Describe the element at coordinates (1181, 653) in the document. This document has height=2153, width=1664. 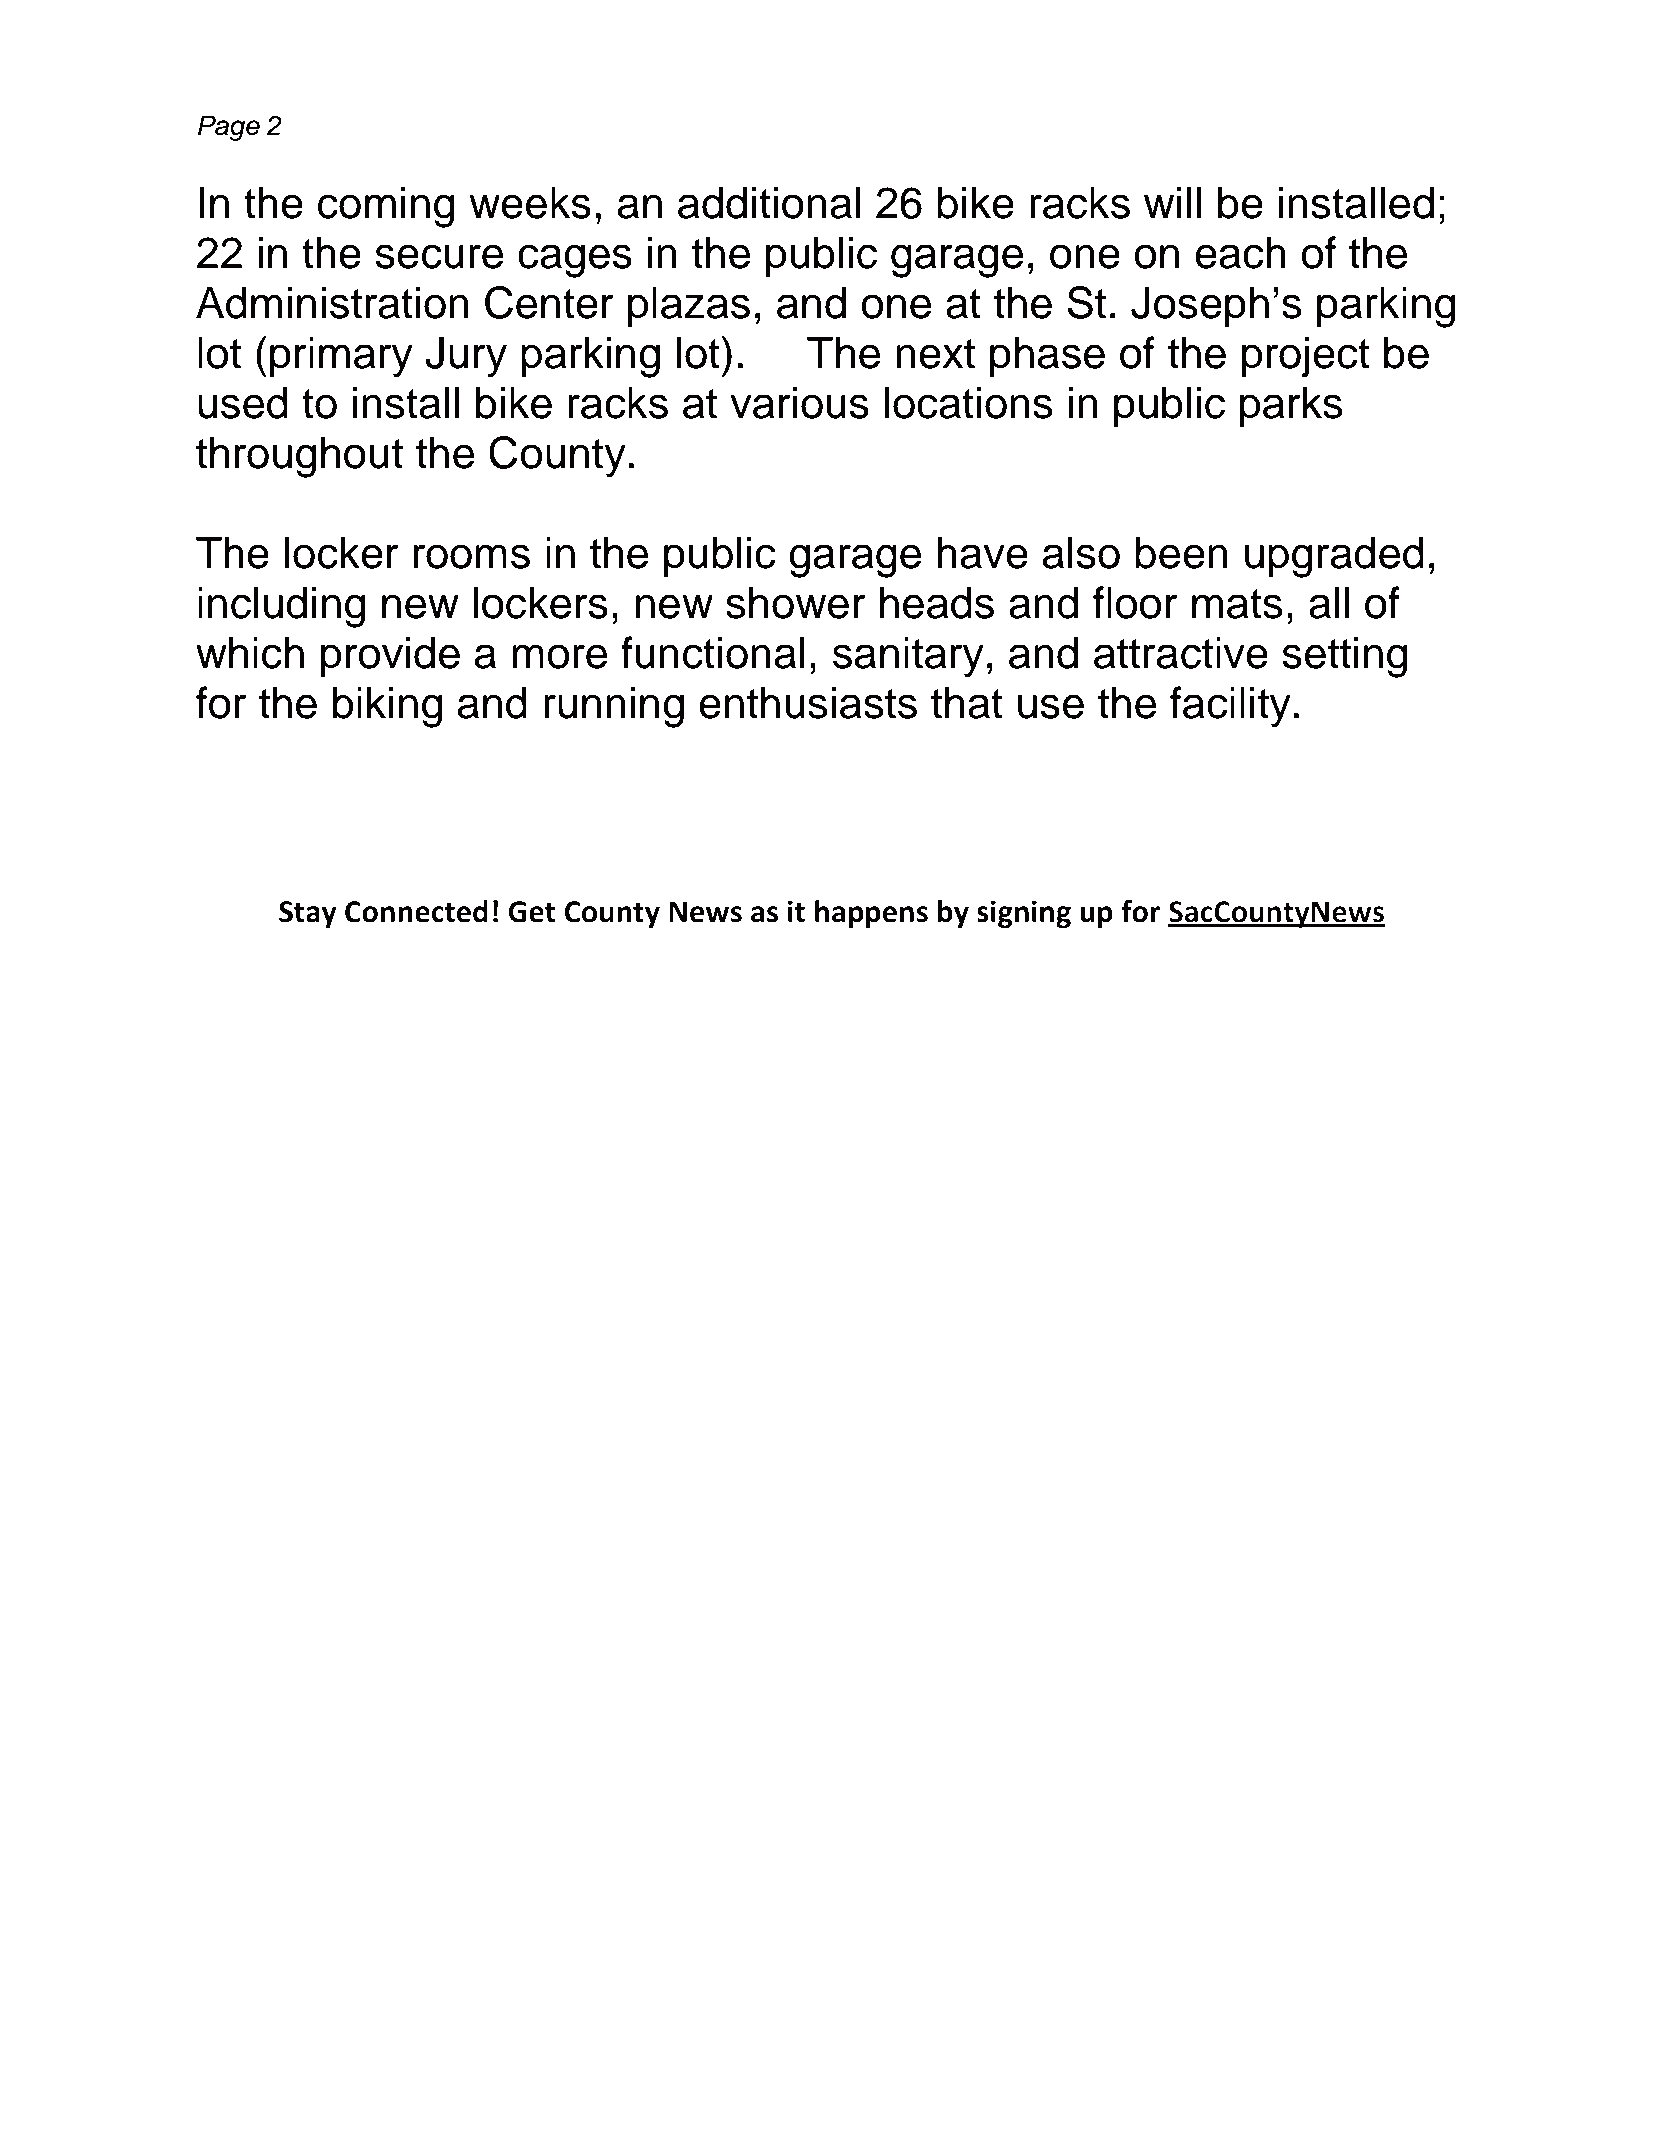
I see `attractive` at that location.
